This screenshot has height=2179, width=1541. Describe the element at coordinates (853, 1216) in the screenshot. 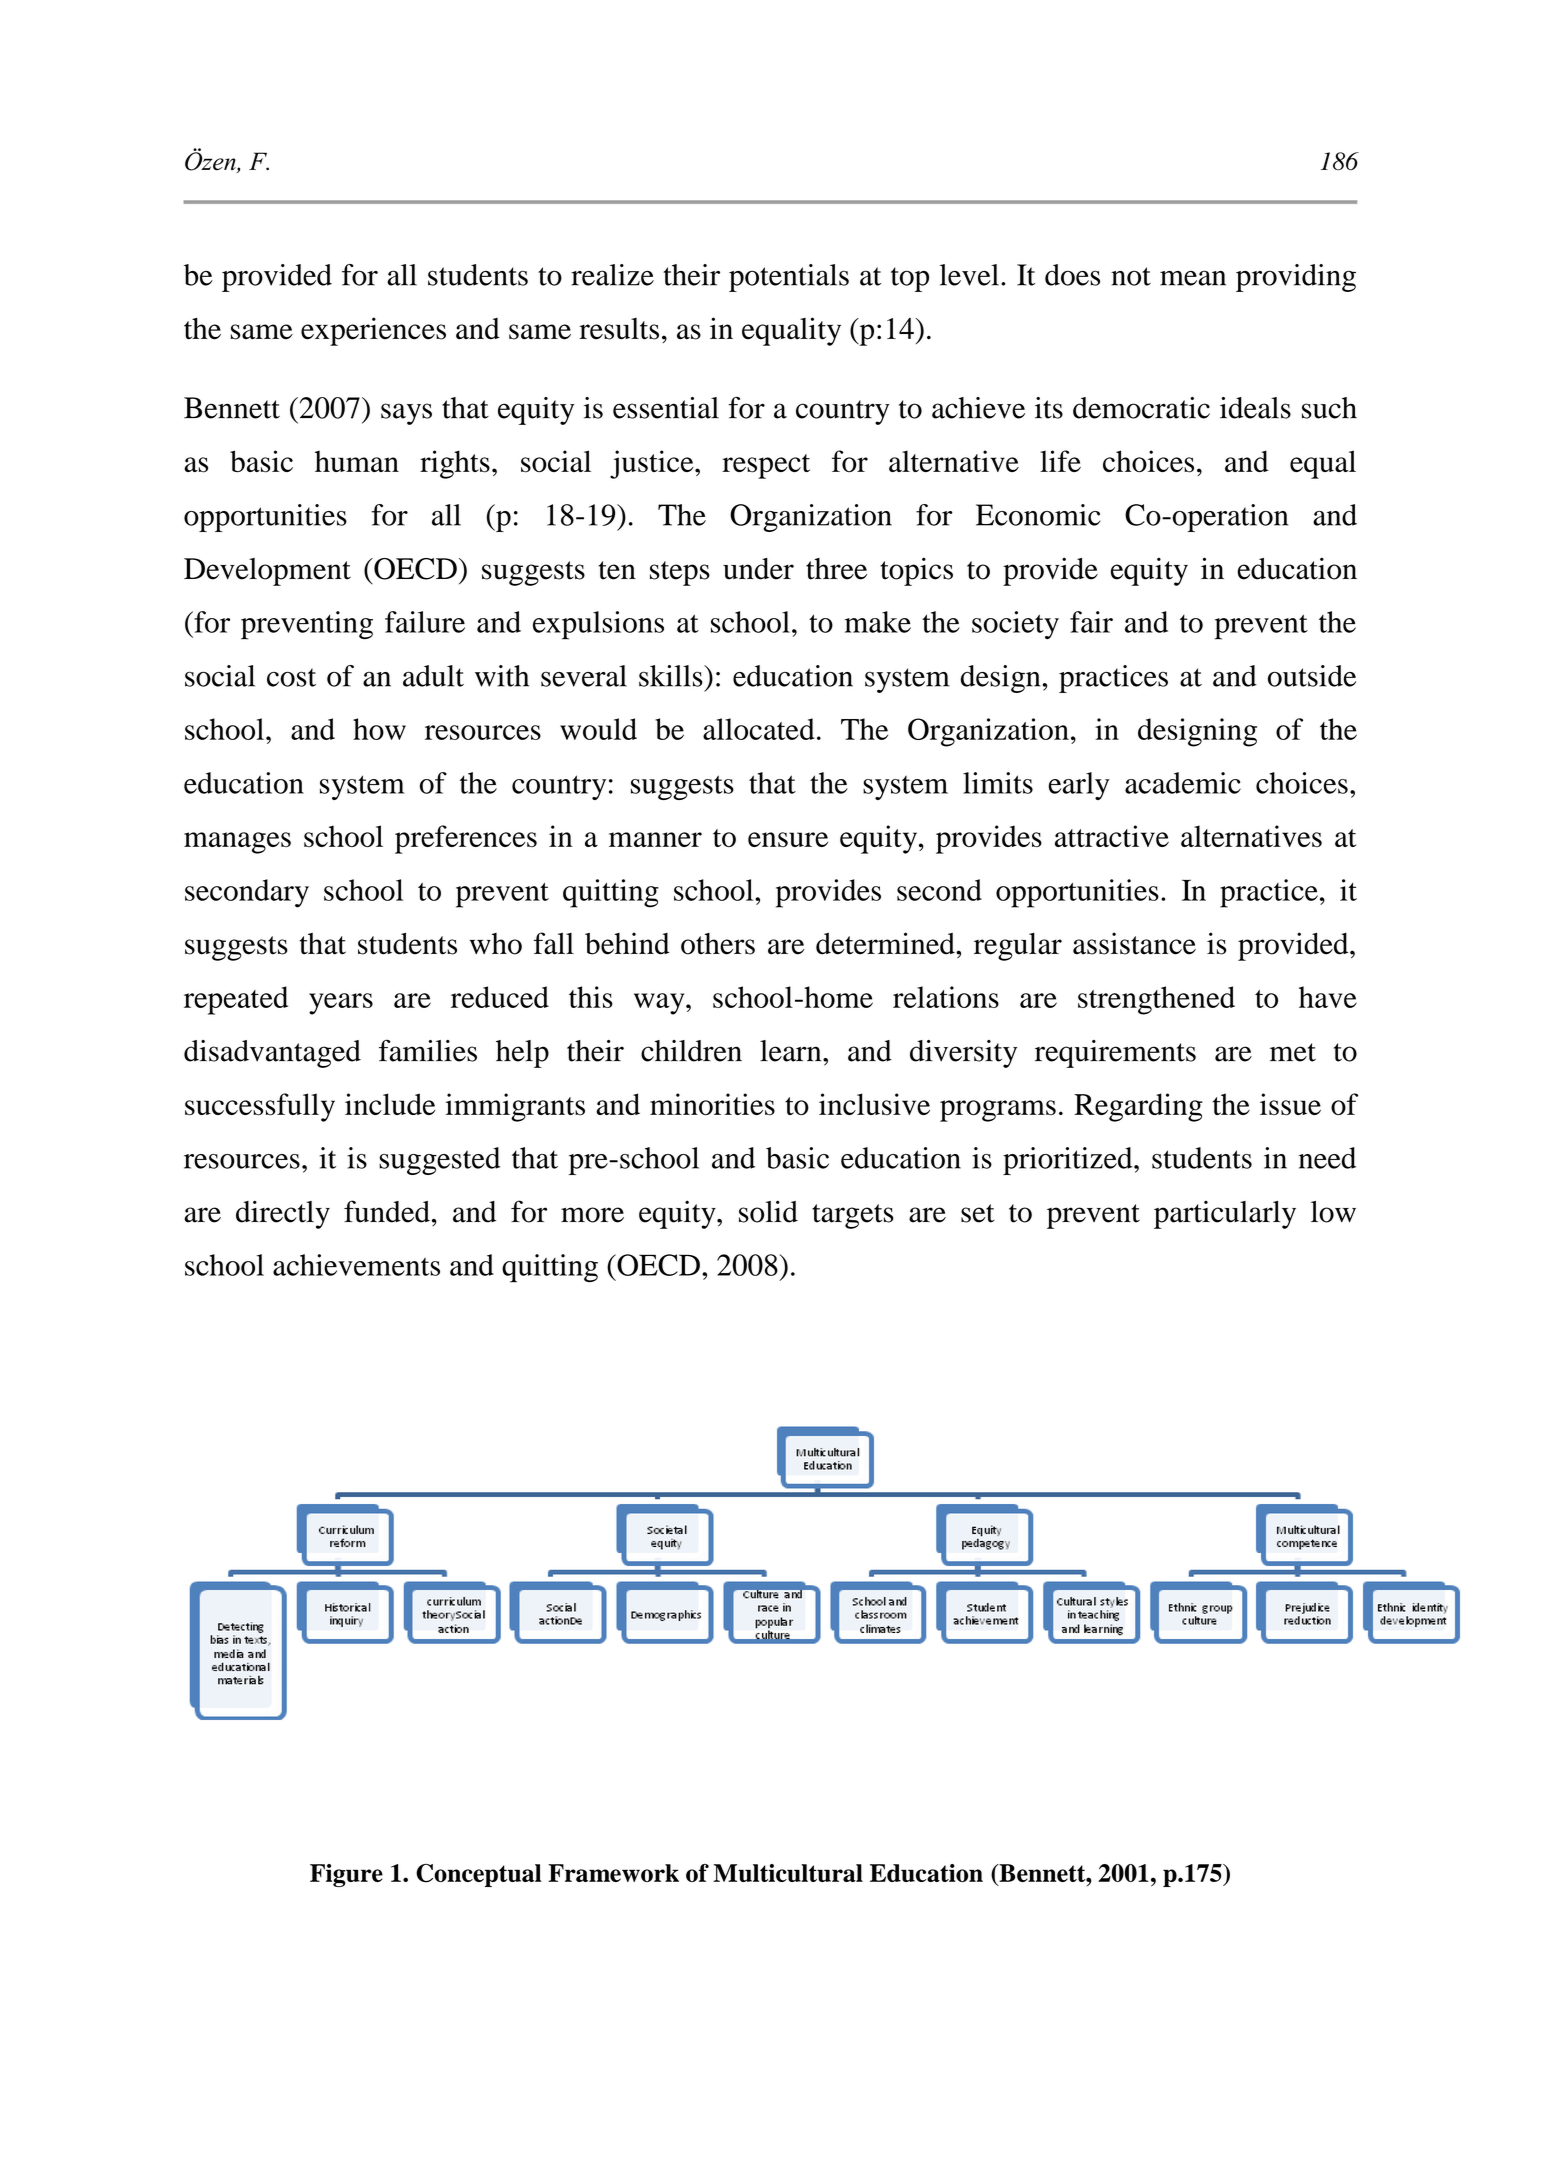

I see `targets` at that location.
